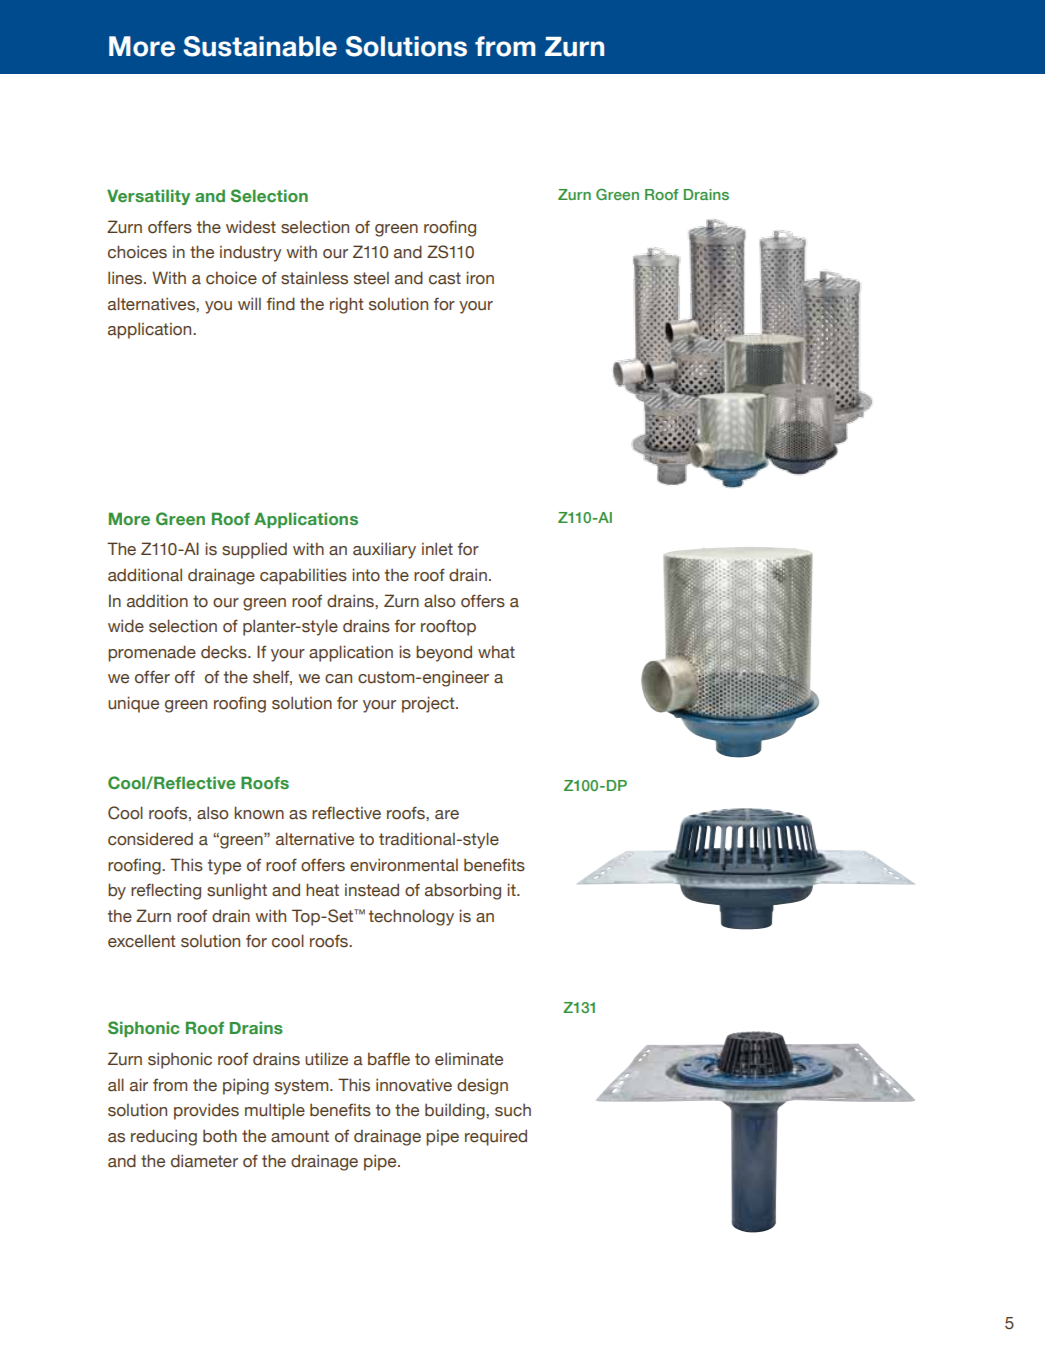  What do you see at coordinates (260, 46) in the screenshot?
I see `Sustainable` at bounding box center [260, 46].
